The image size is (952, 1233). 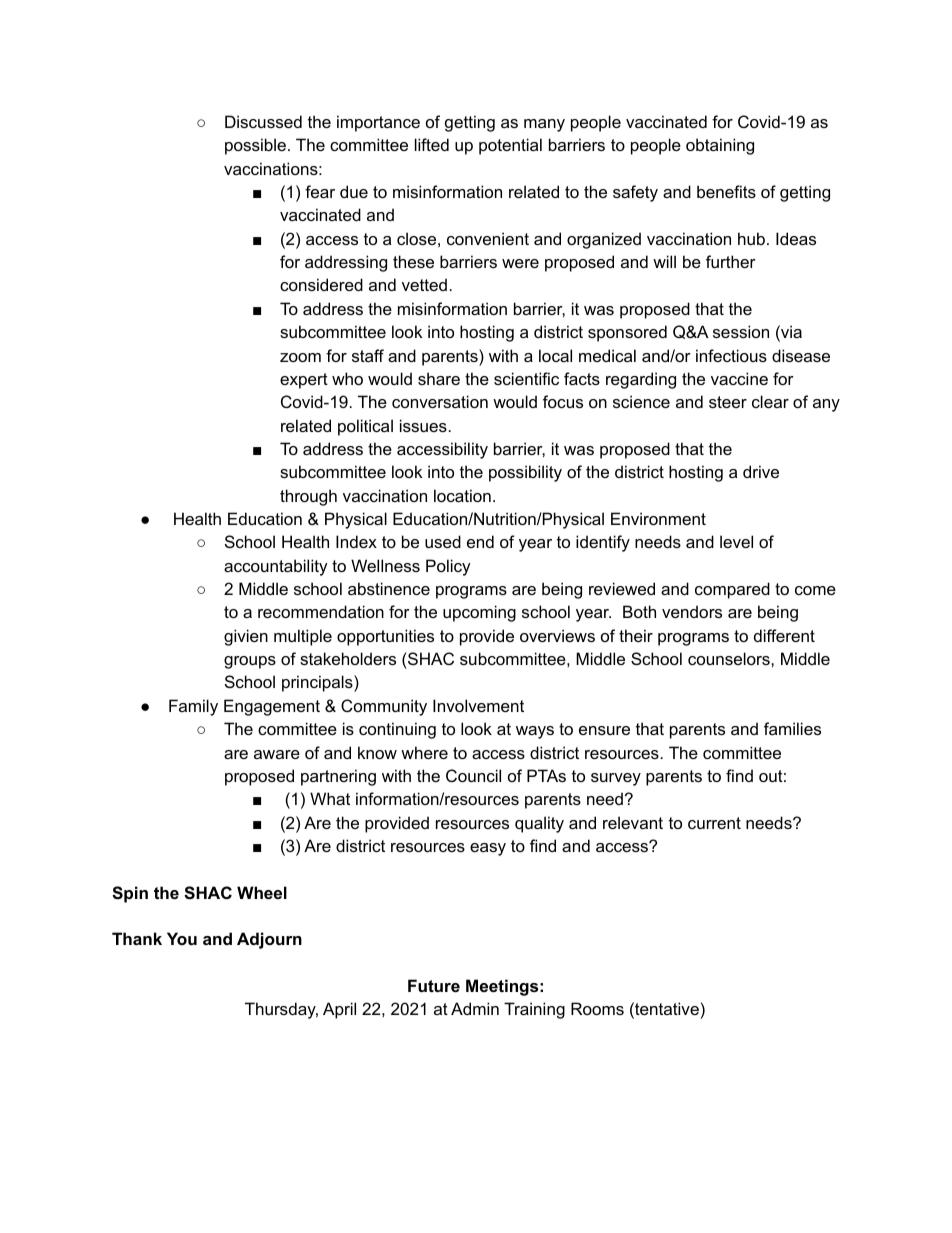 What do you see at coordinates (732, 590) in the page?
I see `compared` at bounding box center [732, 590].
